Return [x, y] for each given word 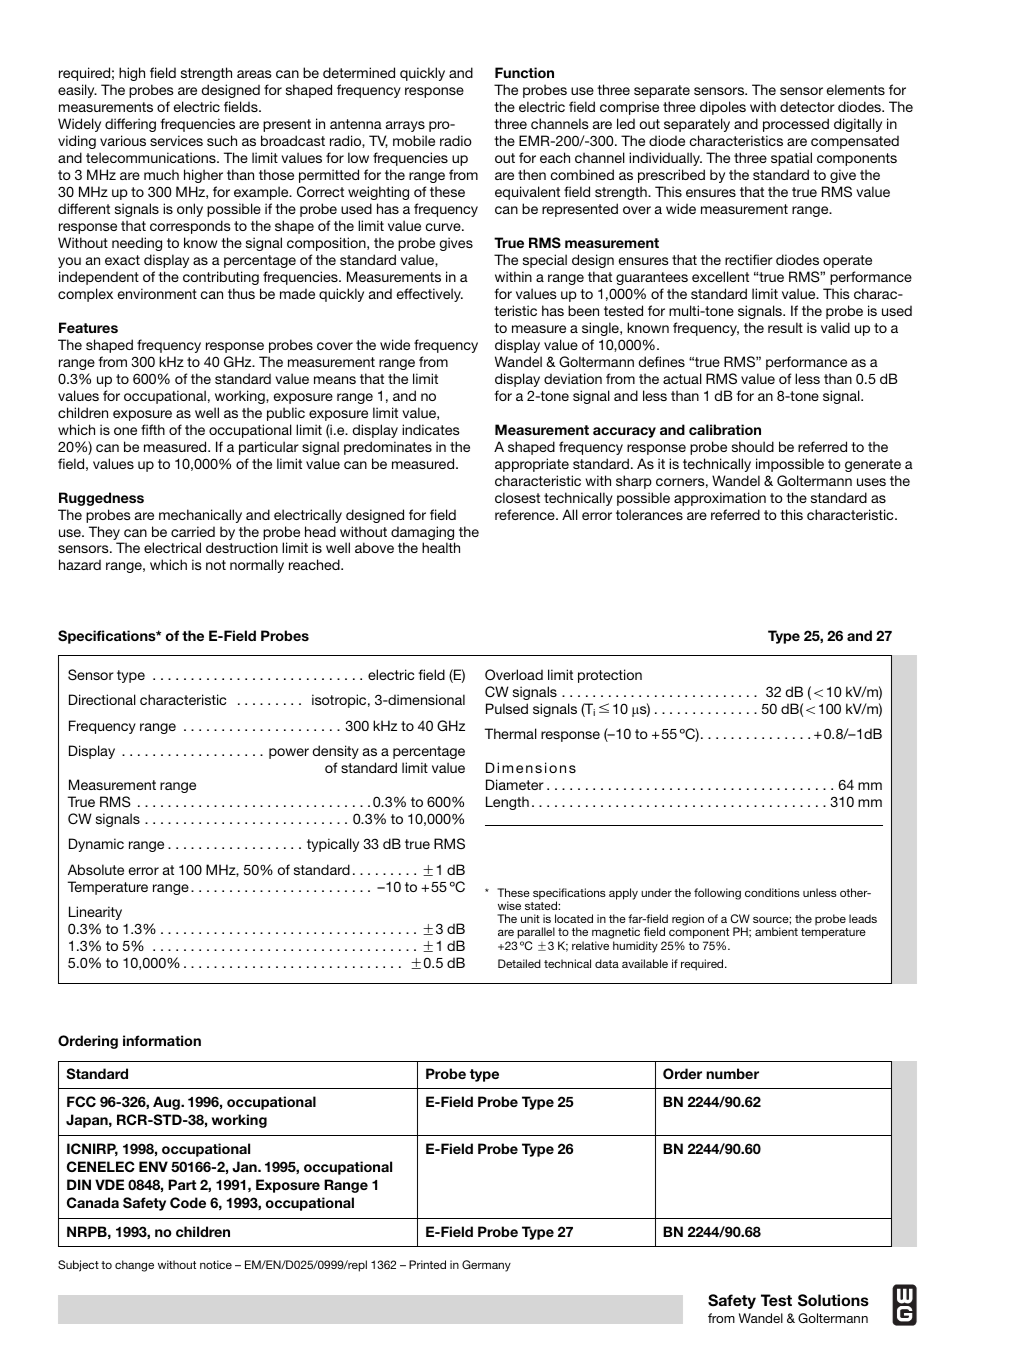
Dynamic [96, 845]
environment [157, 293]
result [785, 327]
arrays [405, 126]
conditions [772, 892]
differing [130, 125]
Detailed [519, 963]
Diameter [515, 784]
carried [193, 531]
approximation [720, 499]
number [732, 1073]
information [162, 1040]
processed [796, 125]
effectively [430, 295]
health [441, 547]
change [134, 1266]
